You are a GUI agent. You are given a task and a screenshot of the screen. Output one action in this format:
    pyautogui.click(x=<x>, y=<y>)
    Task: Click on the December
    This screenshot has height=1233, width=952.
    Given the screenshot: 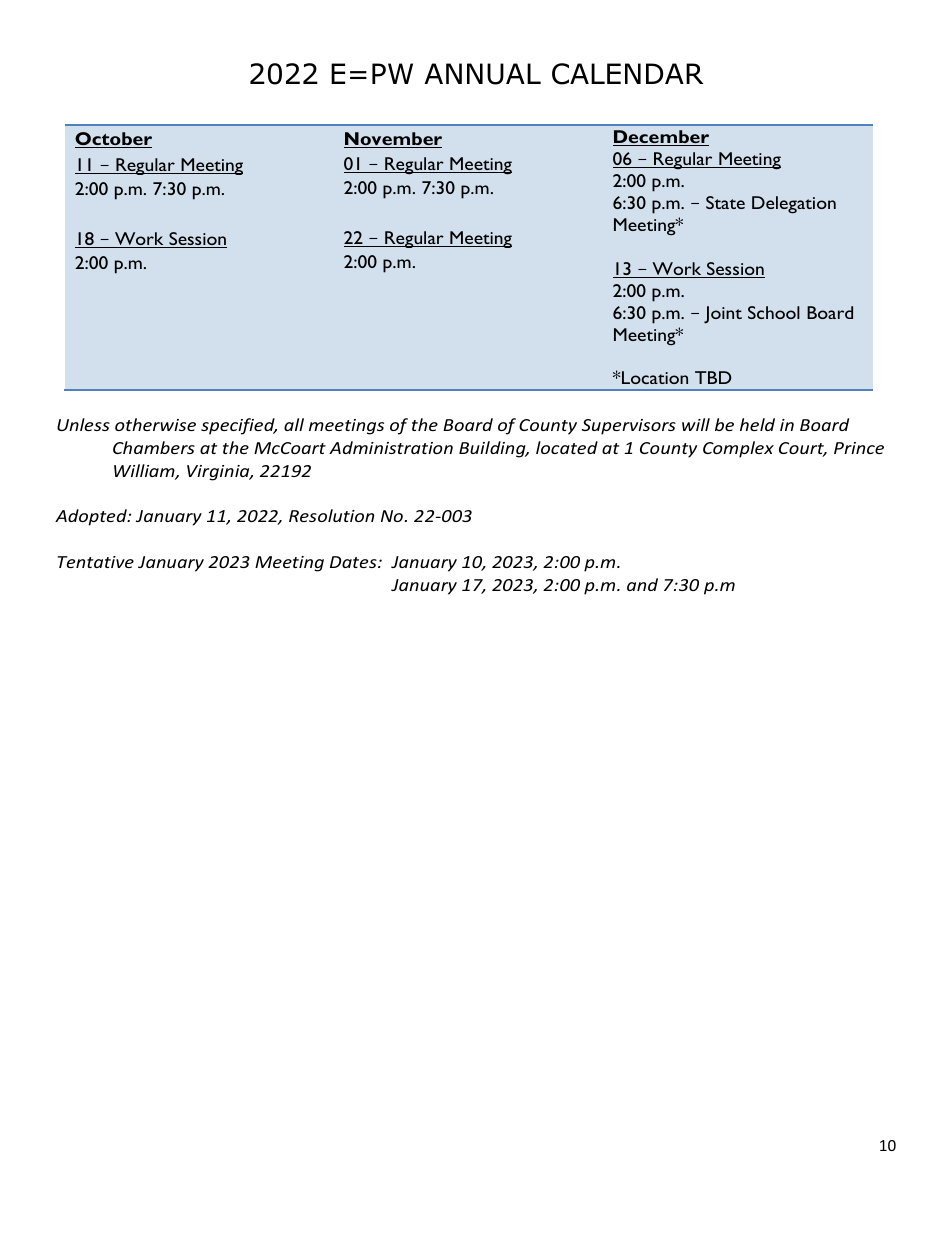 What is the action you would take?
    pyautogui.click(x=661, y=138)
